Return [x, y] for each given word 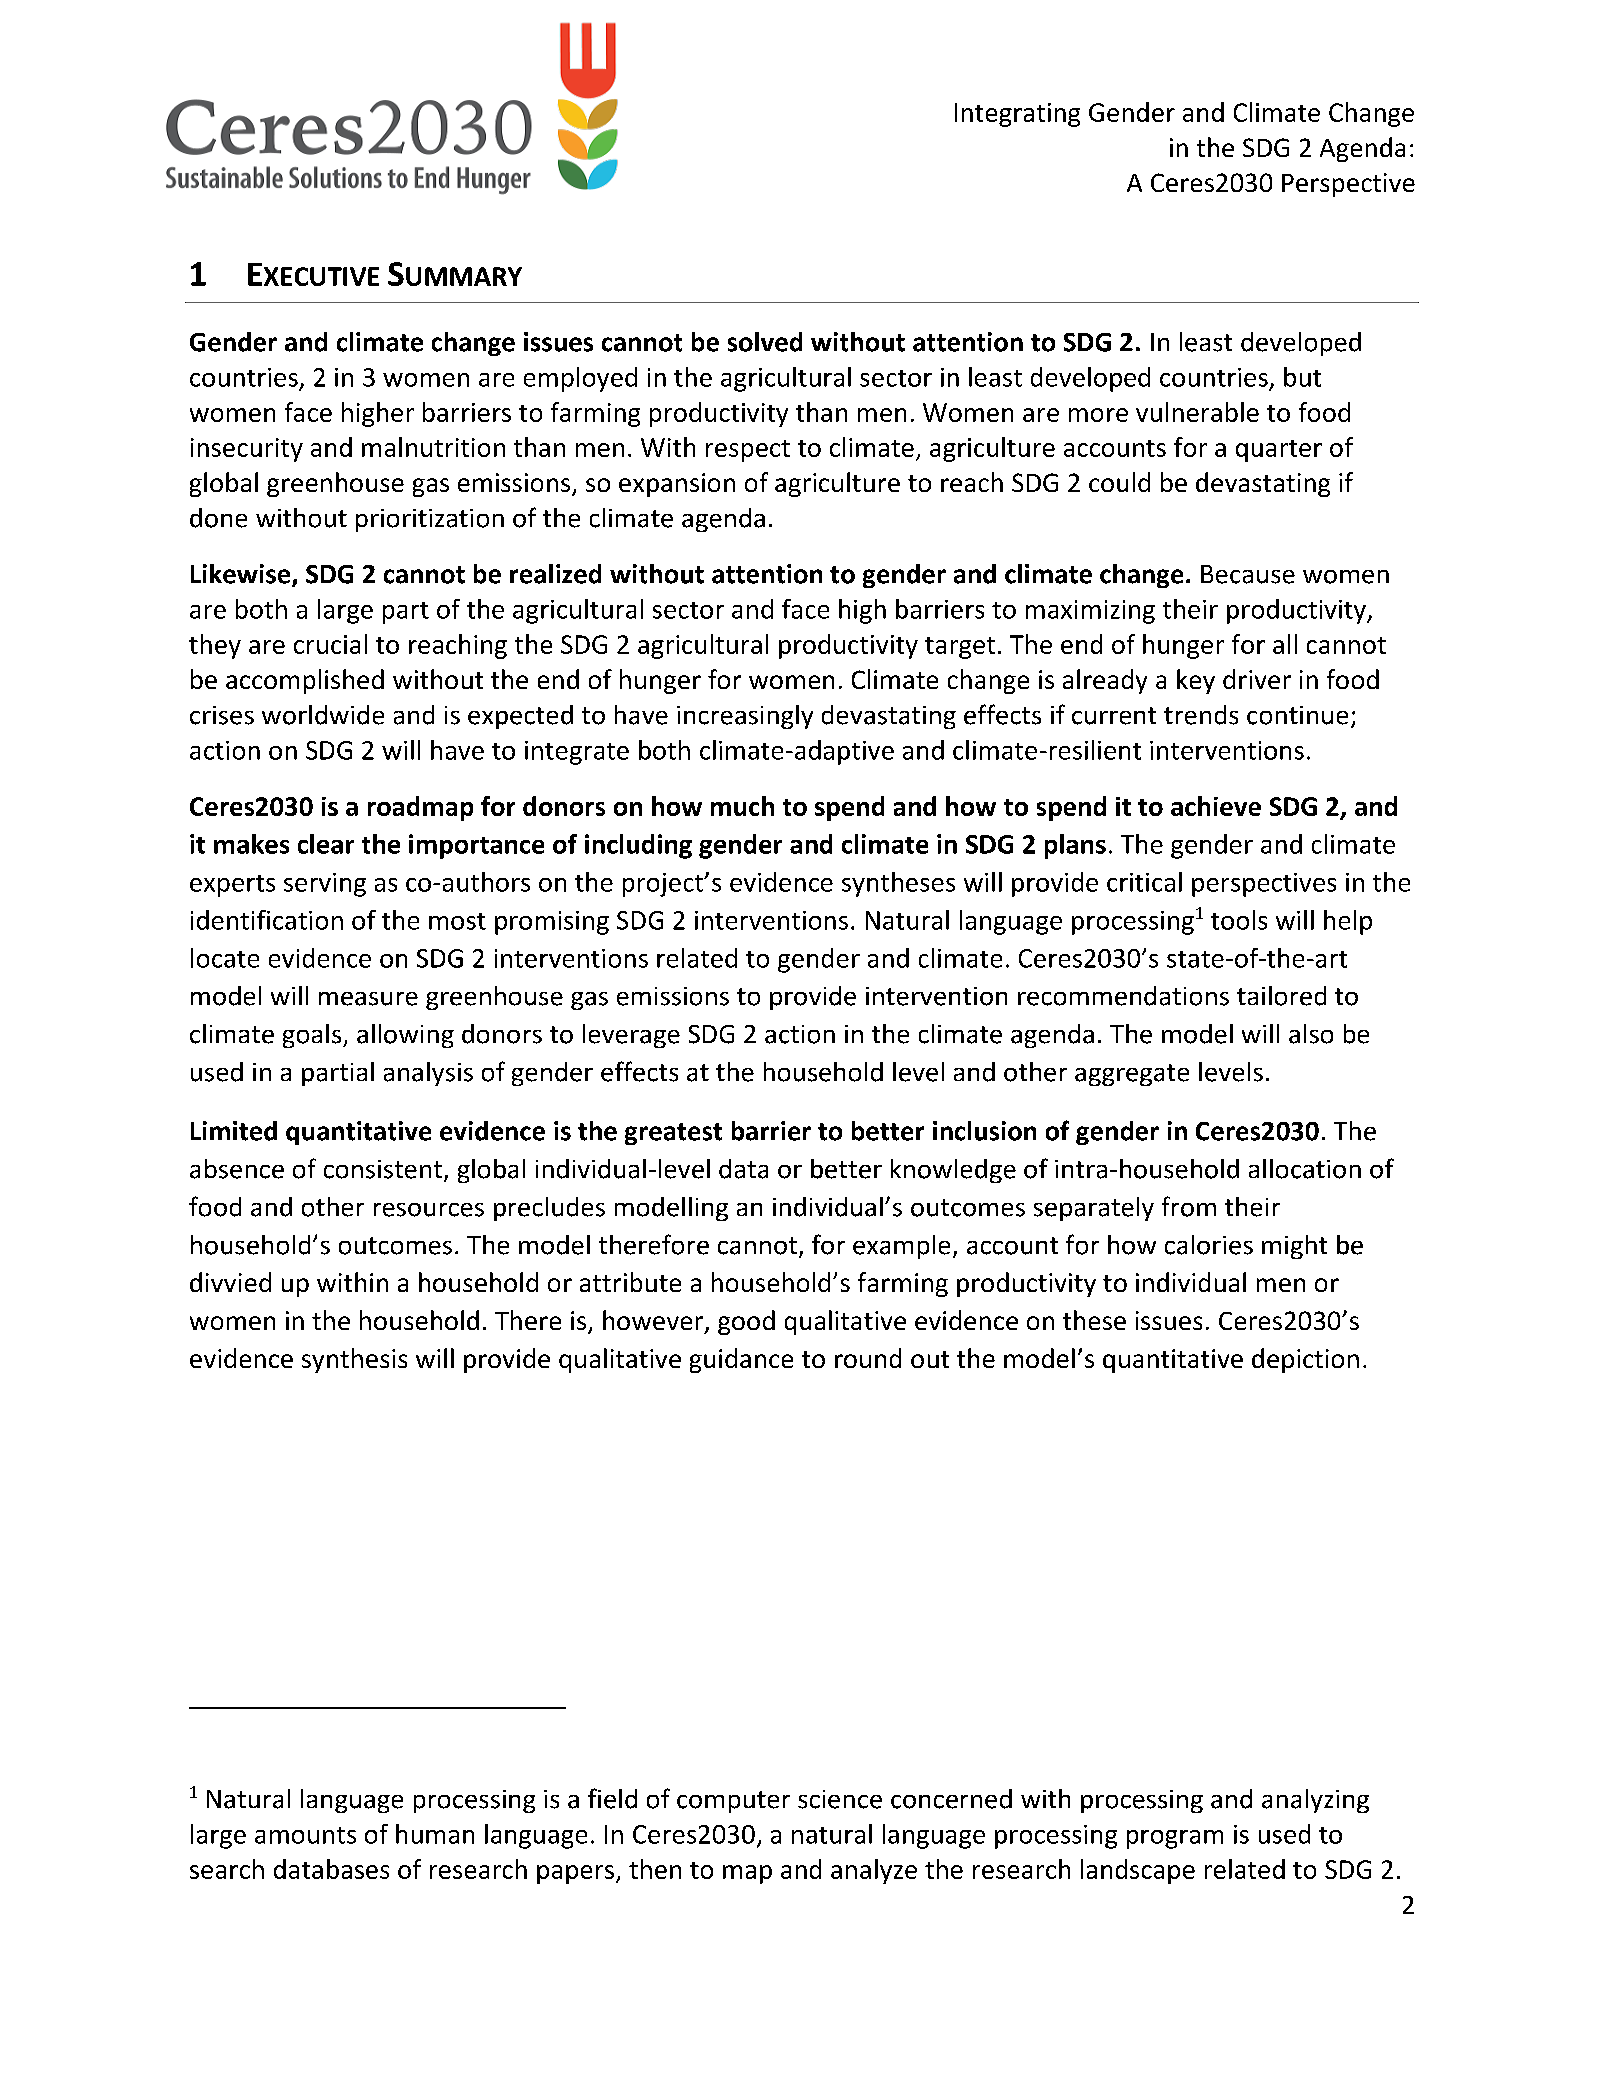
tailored [1281, 996]
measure [368, 999]
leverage [631, 1036]
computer [733, 1802]
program [1175, 1839]
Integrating [1017, 115]
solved [765, 342]
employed [580, 379]
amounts [305, 1835]
